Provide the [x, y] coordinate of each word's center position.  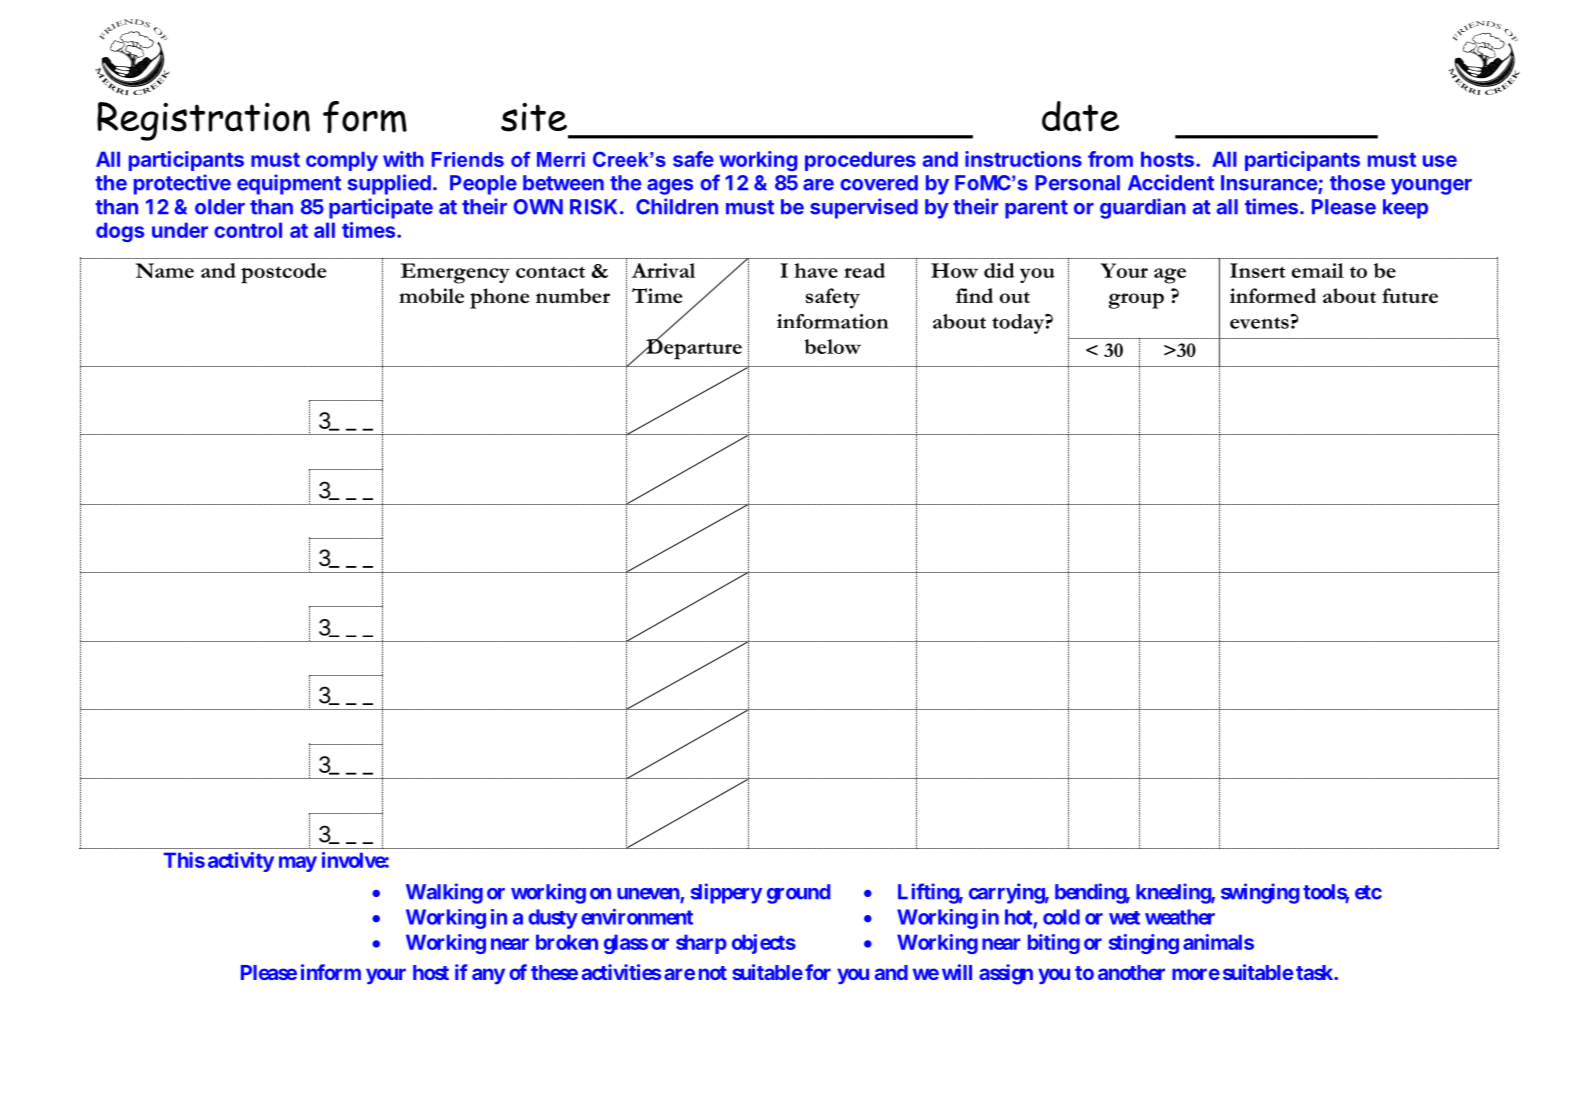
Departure [693, 348]
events [1259, 323]
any [488, 976]
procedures [860, 161]
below [833, 346]
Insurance [1270, 184]
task [1315, 972]
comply [342, 161]
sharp [701, 944]
